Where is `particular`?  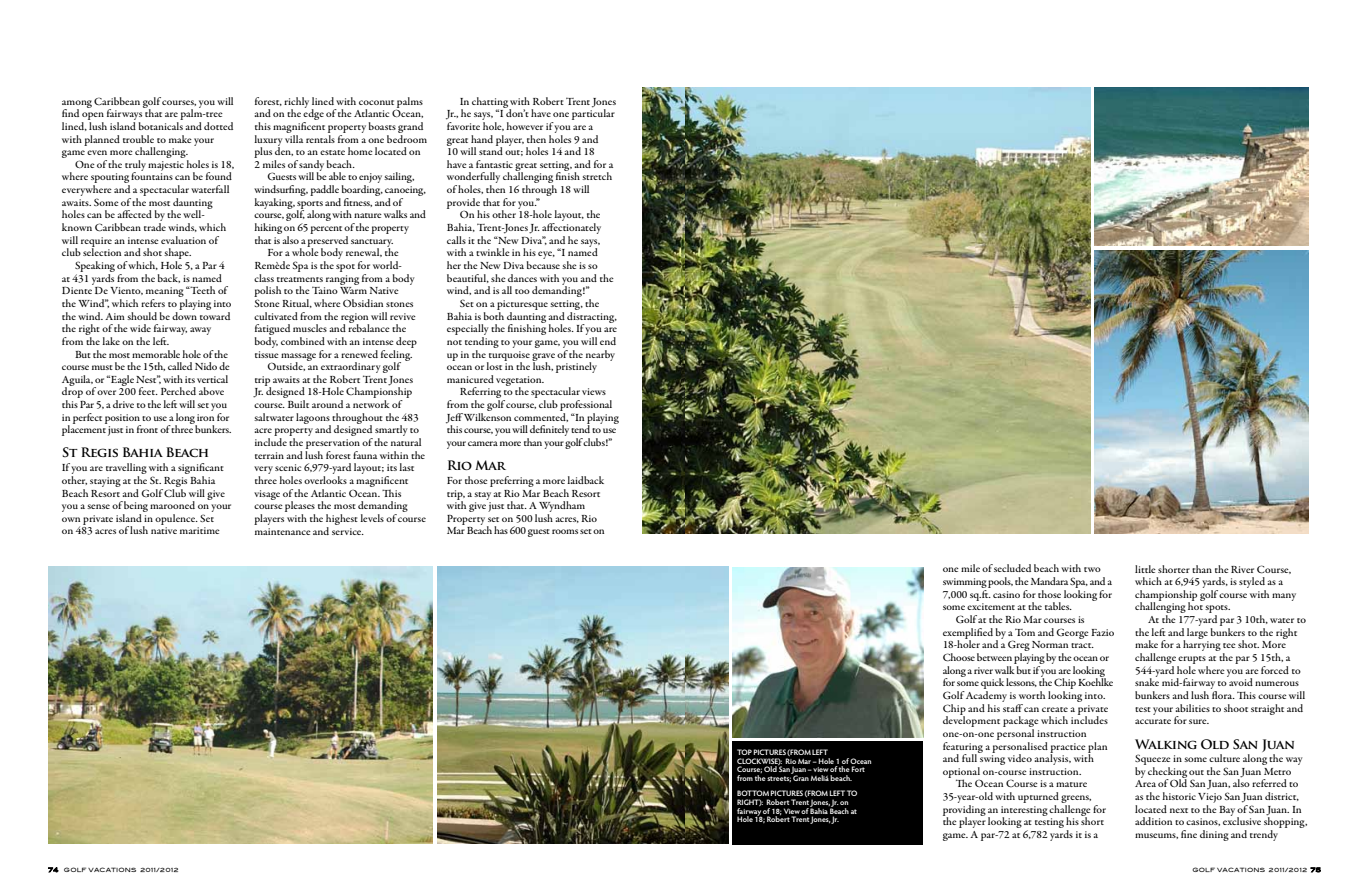 particular is located at coordinates (593, 113).
